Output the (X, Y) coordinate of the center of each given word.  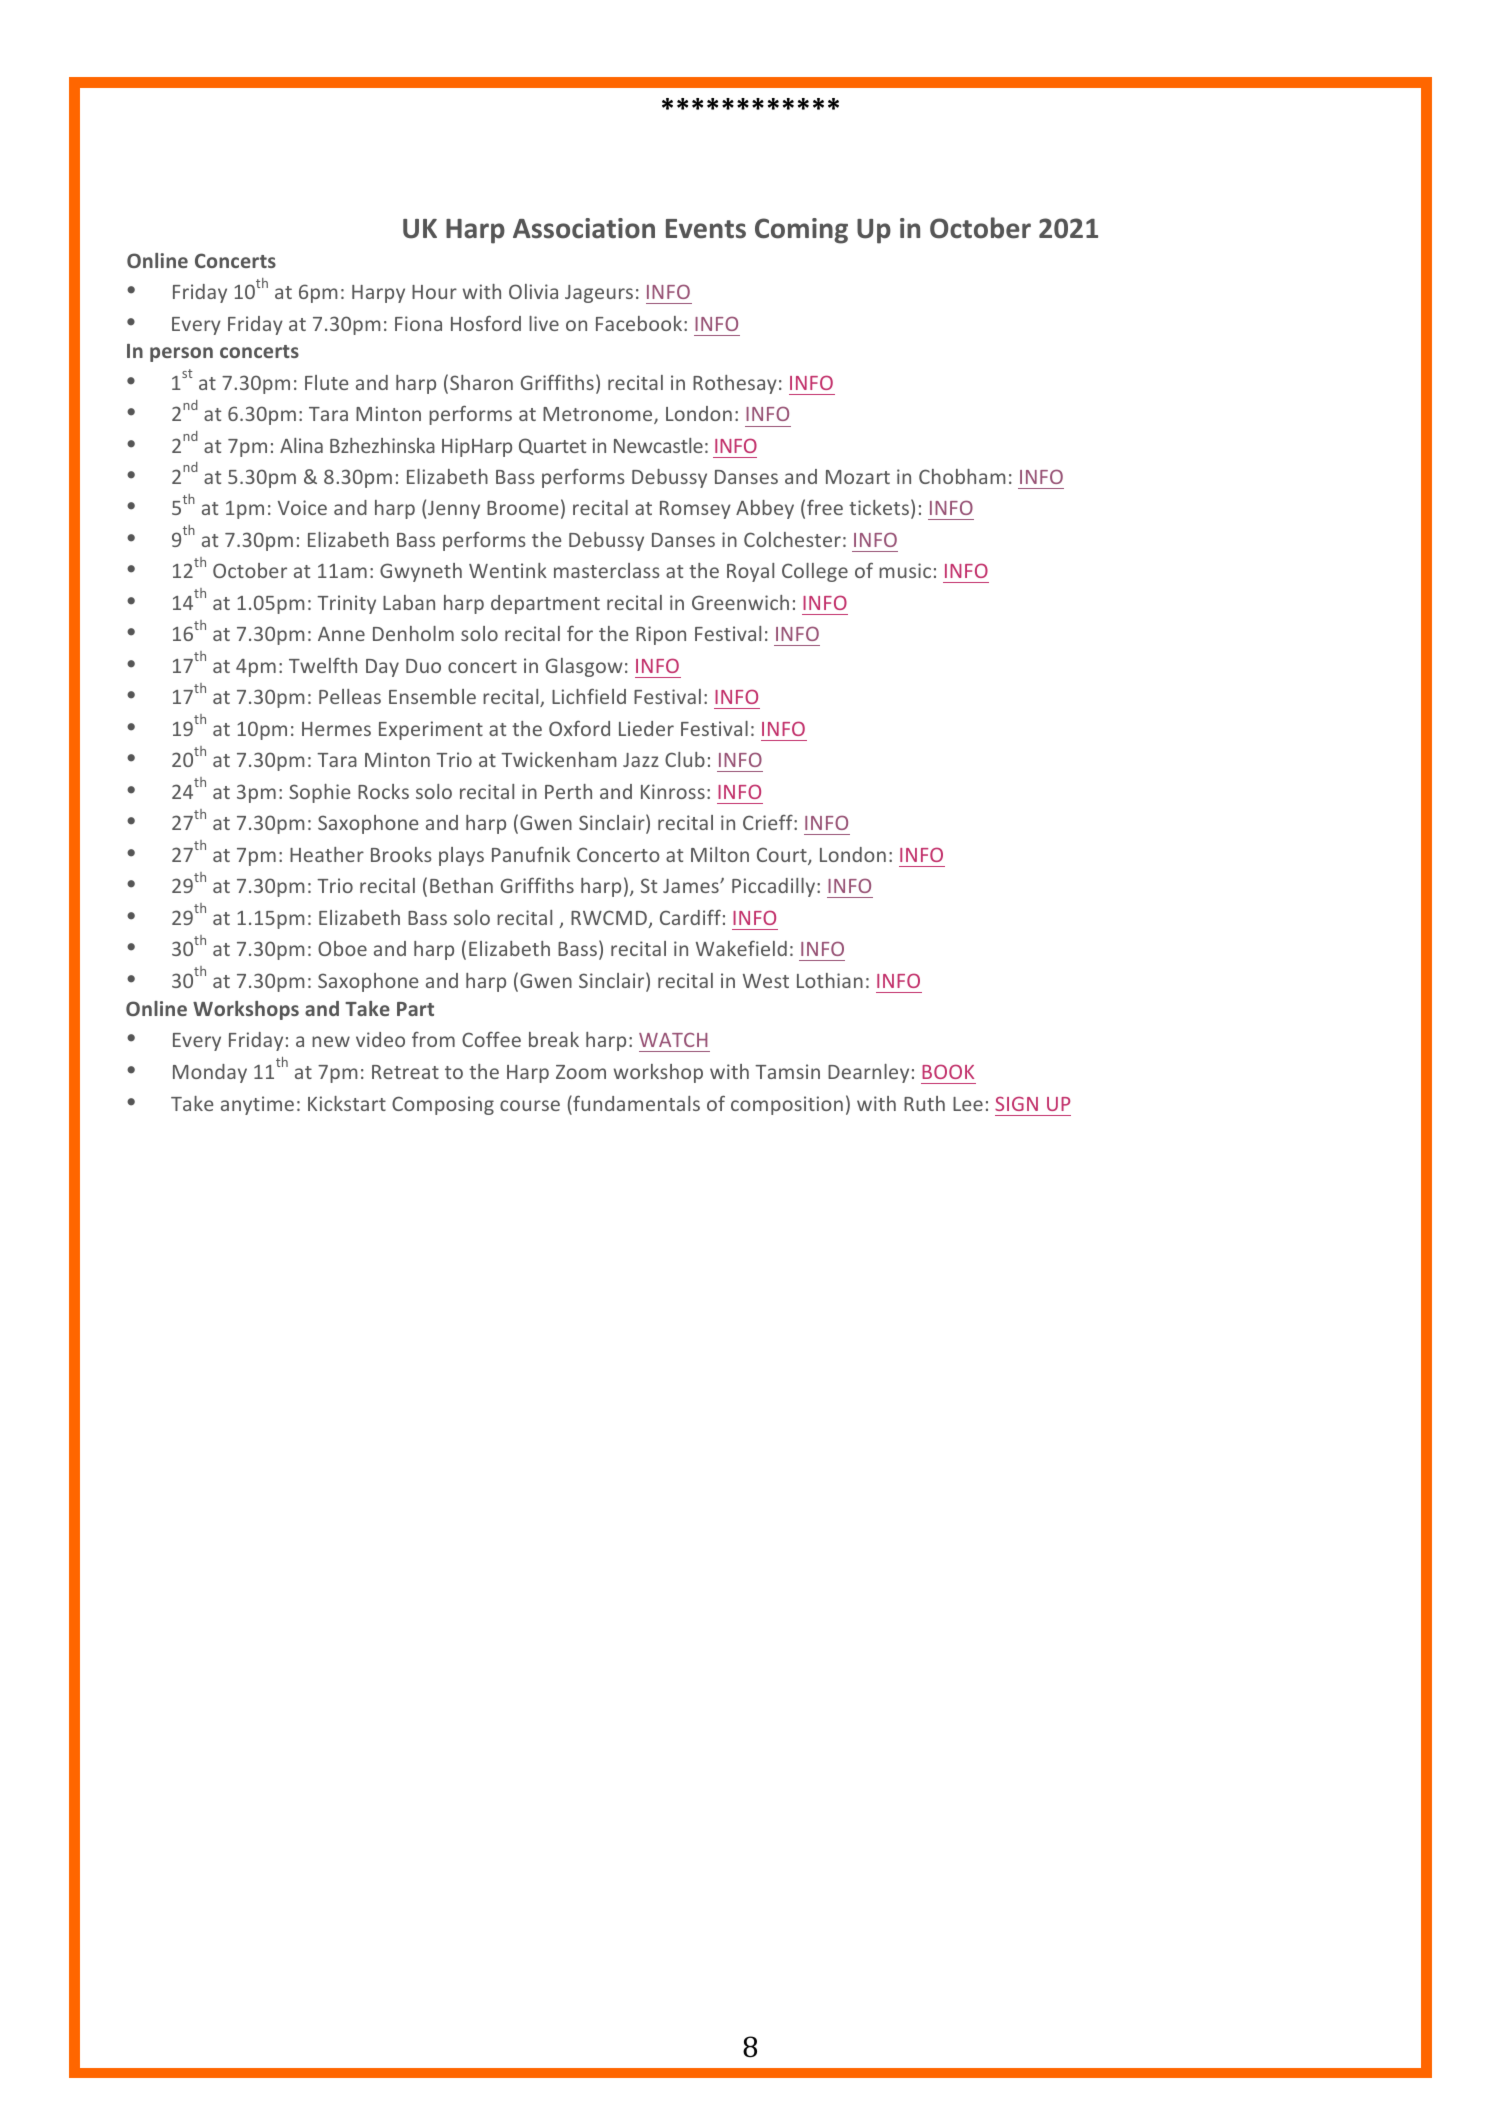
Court (783, 856)
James (692, 886)
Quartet (552, 446)
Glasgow (584, 667)
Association (584, 228)
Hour (434, 292)
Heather (327, 854)
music (905, 570)
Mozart (858, 477)
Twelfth (323, 665)
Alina (301, 445)
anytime (257, 1105)
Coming (801, 231)
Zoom (581, 1072)
